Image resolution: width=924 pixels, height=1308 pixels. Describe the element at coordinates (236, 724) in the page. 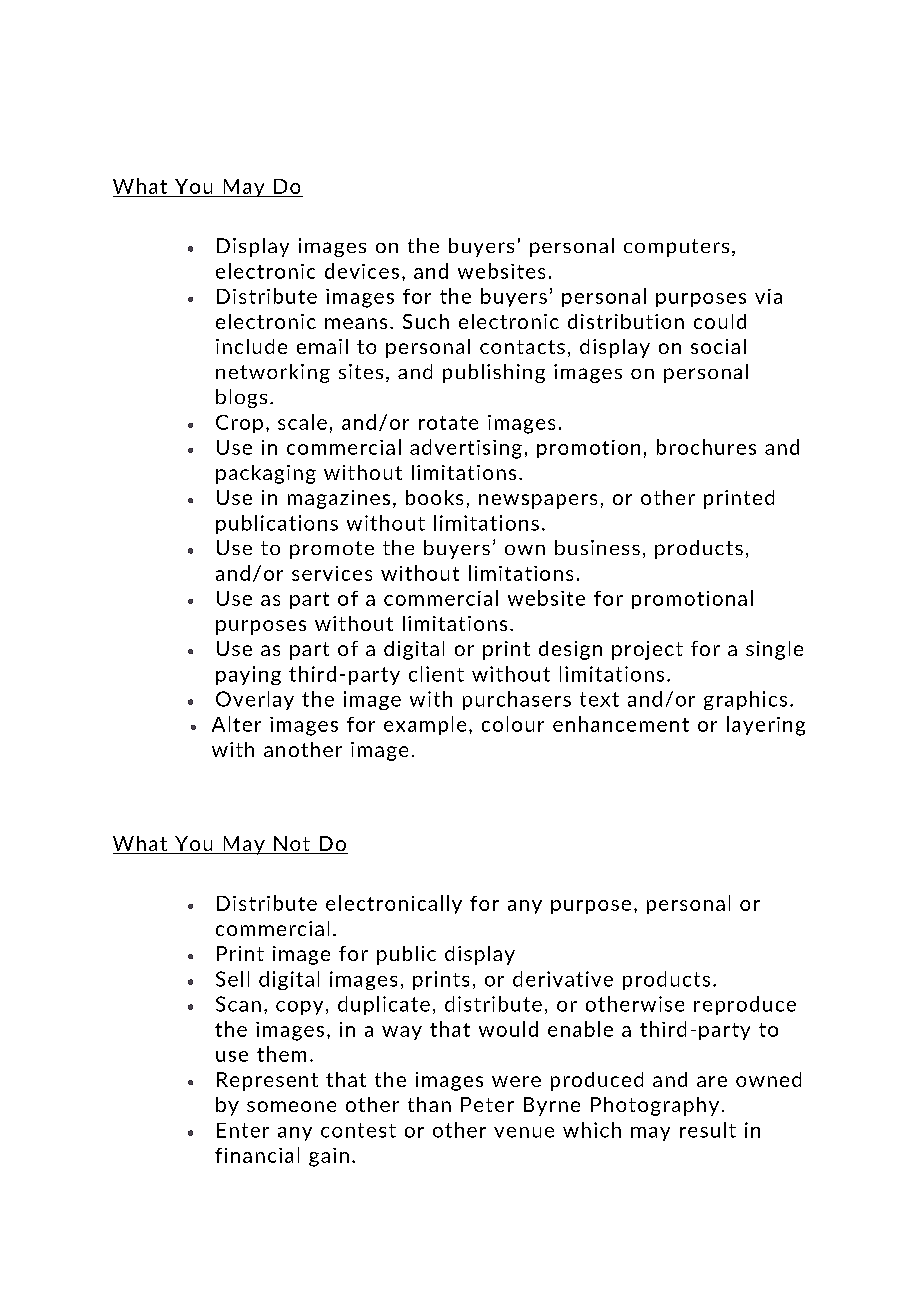

I see `Alter` at that location.
